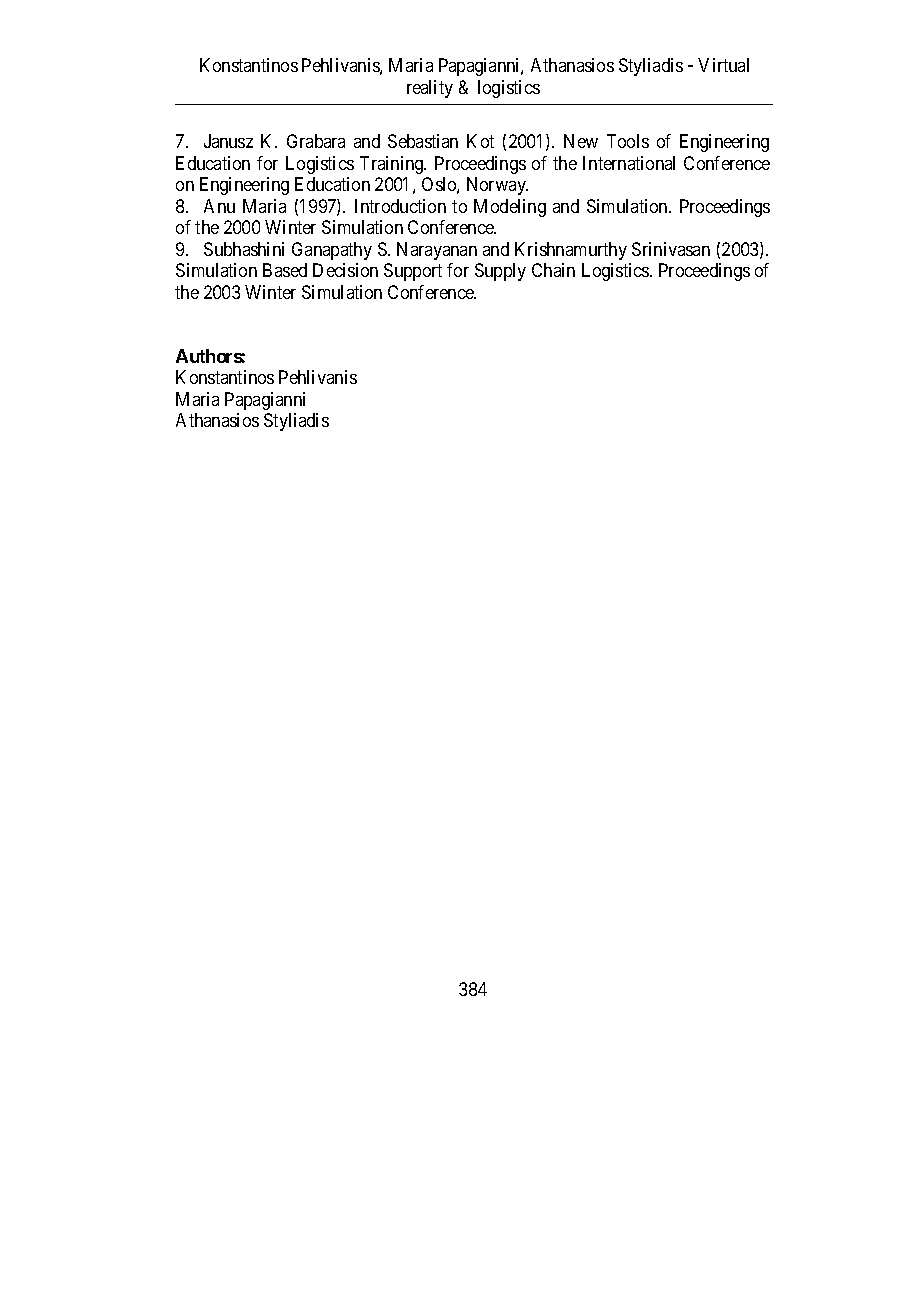 This page has height=1308, width=924. I want to click on Norway, so click(497, 186).
